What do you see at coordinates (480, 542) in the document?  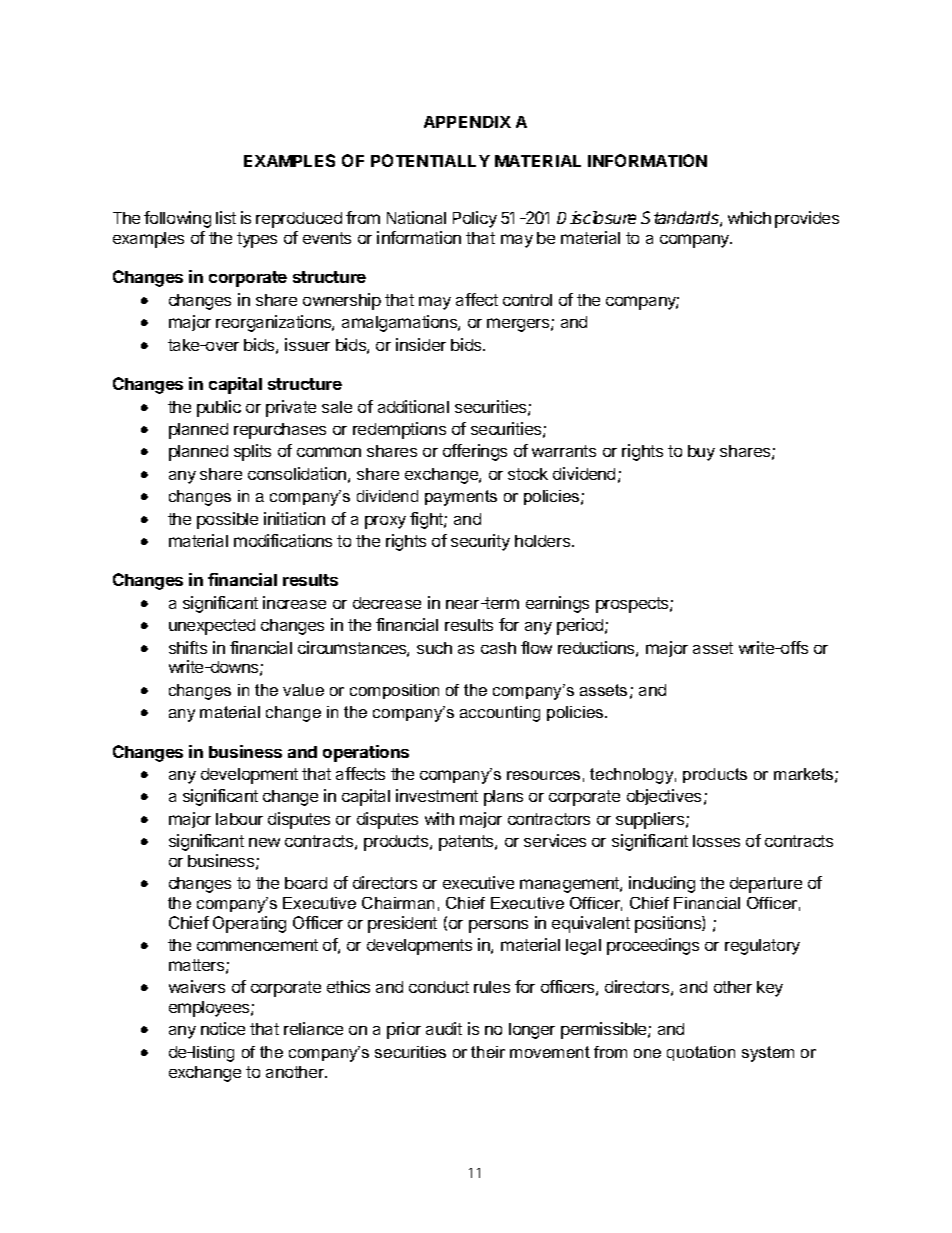 I see `security` at bounding box center [480, 542].
